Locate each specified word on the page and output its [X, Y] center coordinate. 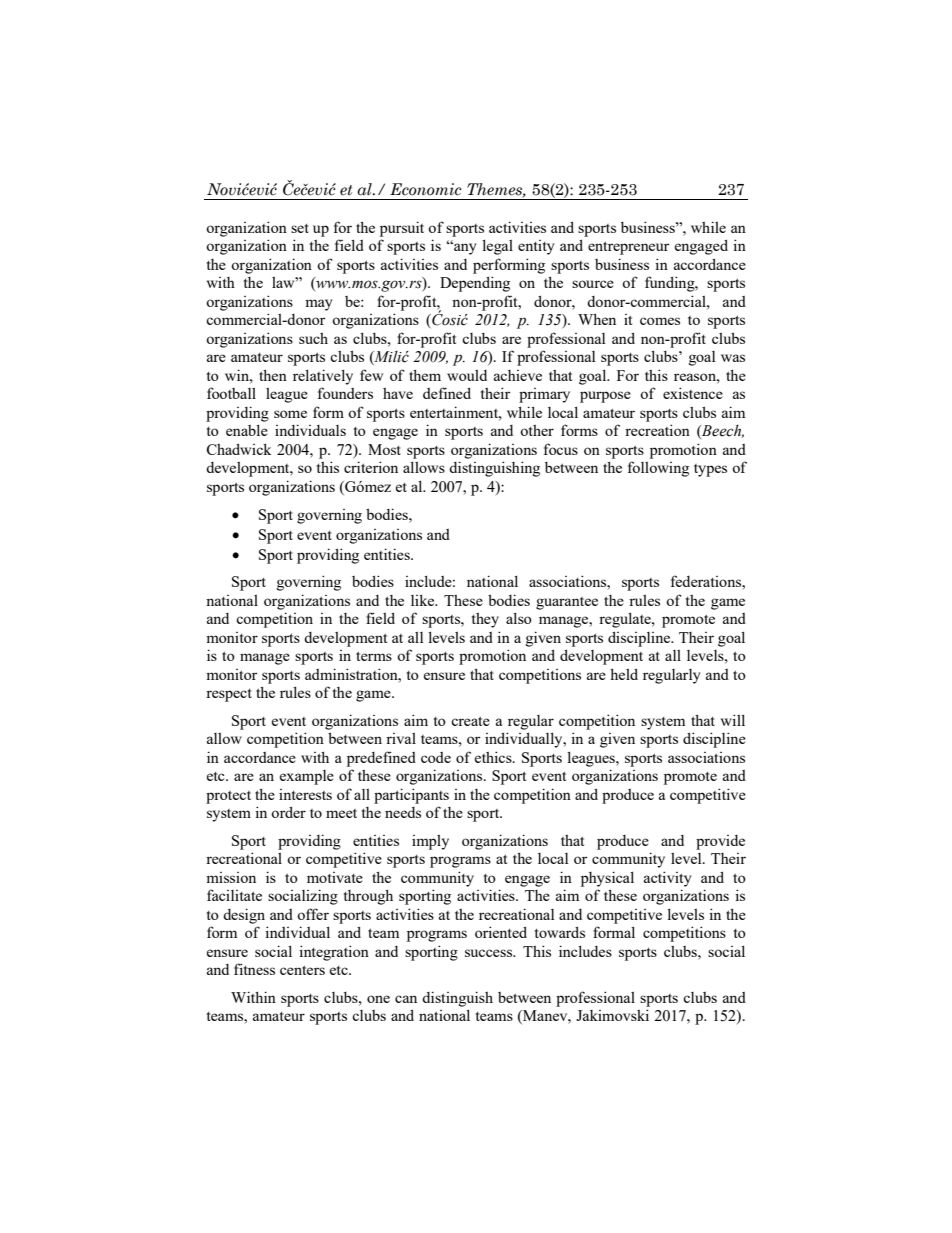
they [485, 620]
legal [497, 247]
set [300, 228]
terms [374, 656]
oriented [501, 932]
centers [302, 970]
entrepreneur [628, 248]
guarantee [567, 603]
